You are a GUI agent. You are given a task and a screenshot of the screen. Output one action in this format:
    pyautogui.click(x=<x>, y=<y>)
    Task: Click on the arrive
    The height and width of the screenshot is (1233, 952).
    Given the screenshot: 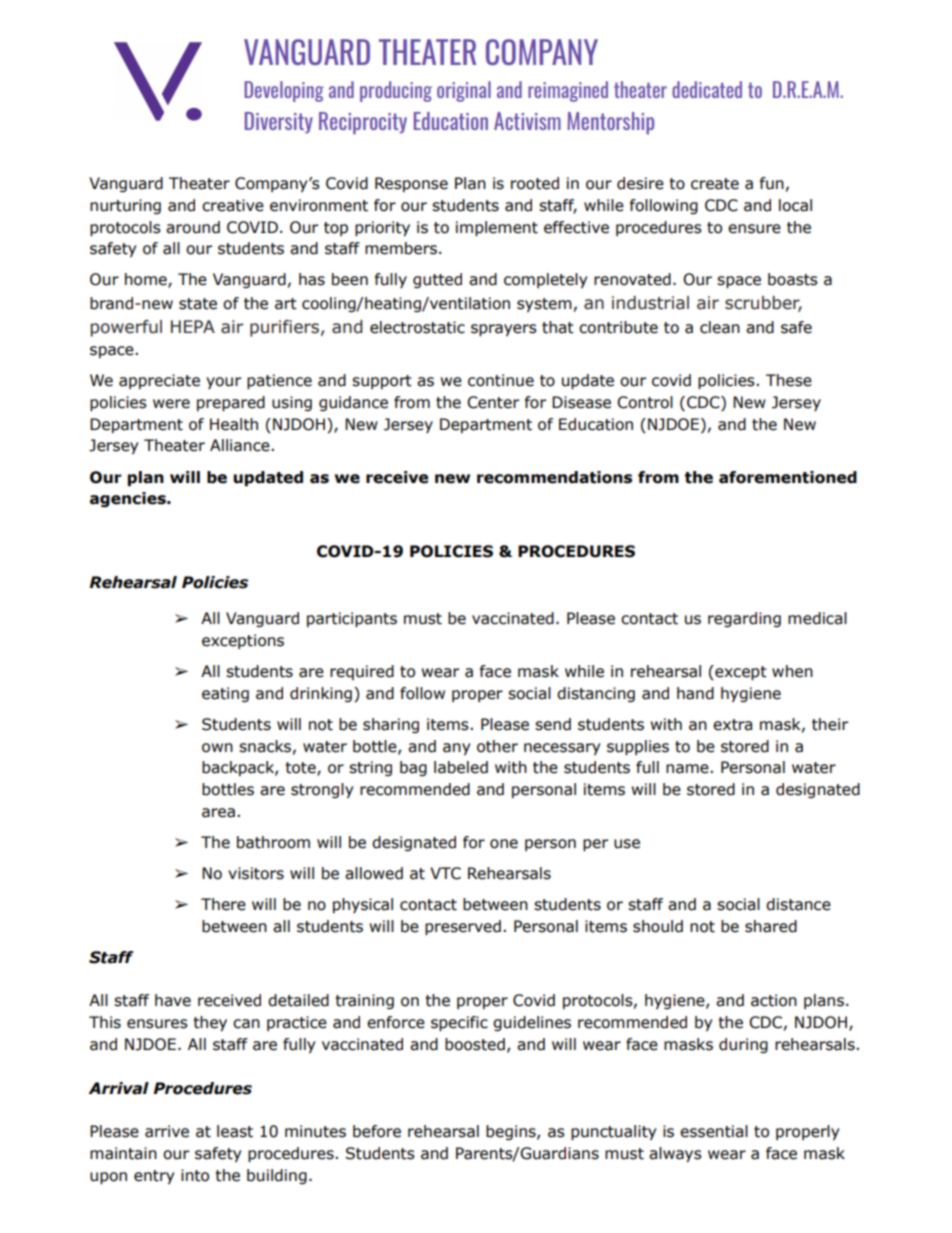 What is the action you would take?
    pyautogui.click(x=167, y=1131)
